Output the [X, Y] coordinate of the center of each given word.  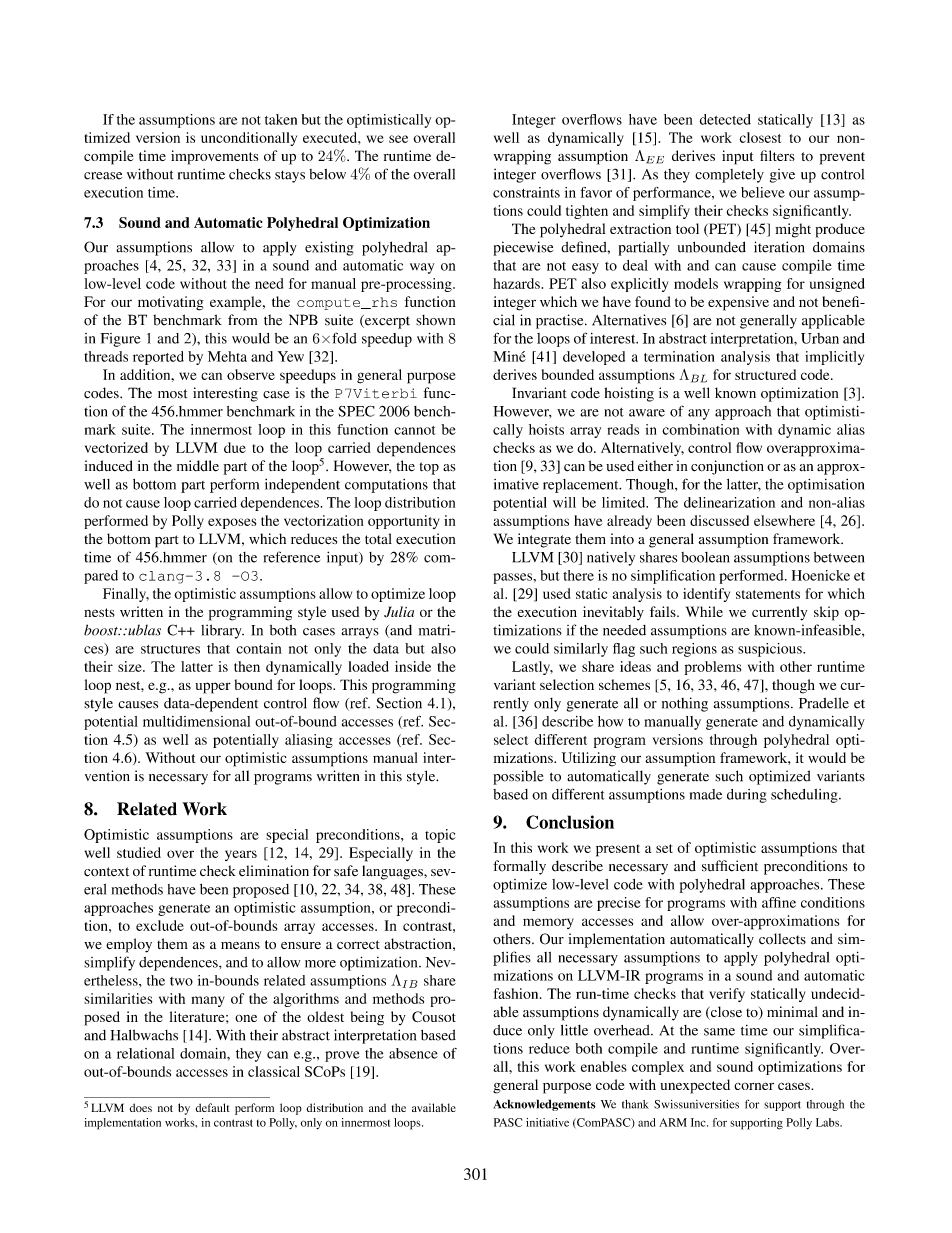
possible [518, 777]
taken [281, 119]
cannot [414, 430]
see [398, 139]
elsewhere [784, 520]
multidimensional [196, 721]
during [747, 796]
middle [198, 466]
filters [777, 155]
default [212, 1107]
